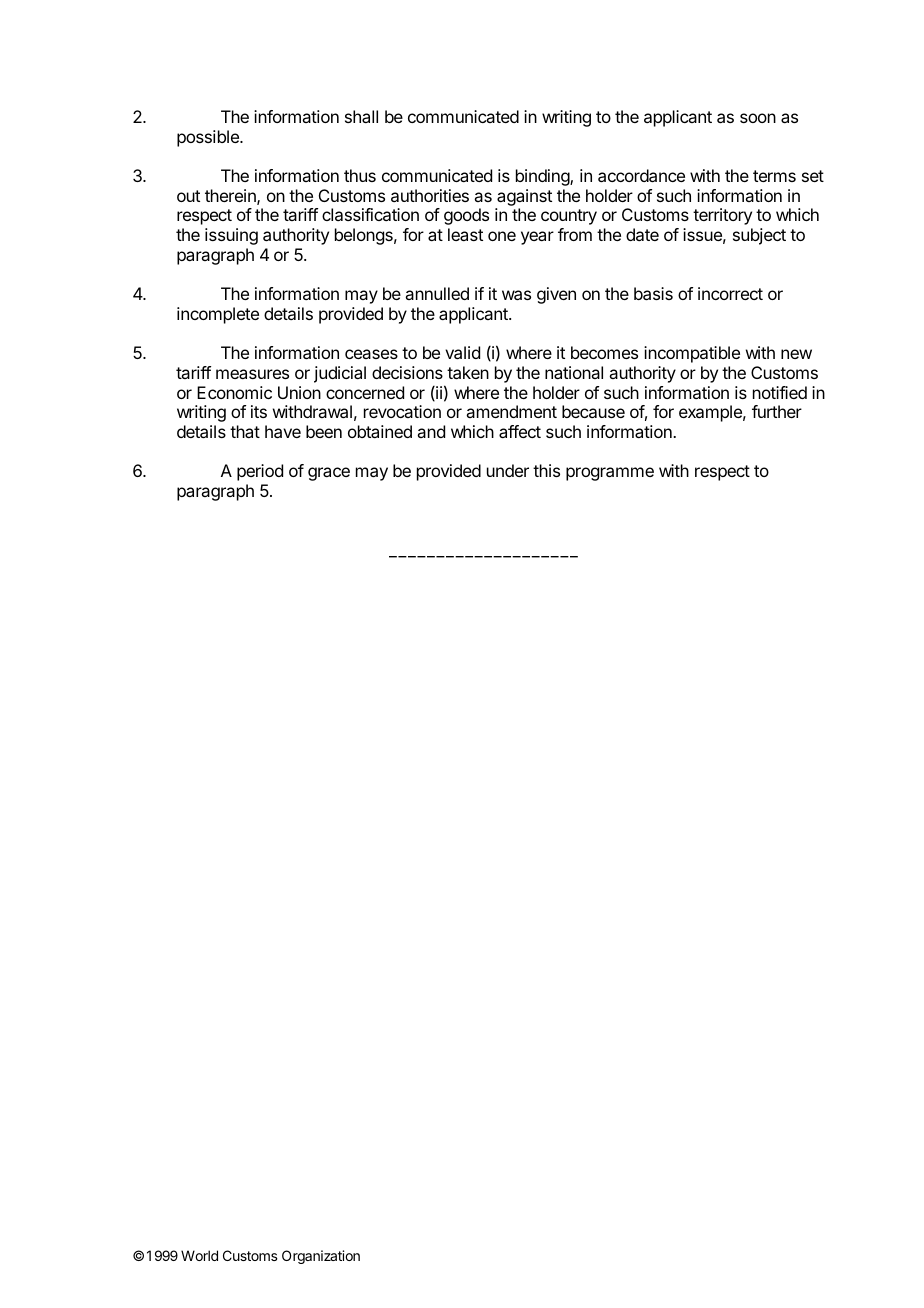 Image resolution: width=924 pixels, height=1308 pixels. Describe the element at coordinates (508, 470) in the document. I see `under` at that location.
